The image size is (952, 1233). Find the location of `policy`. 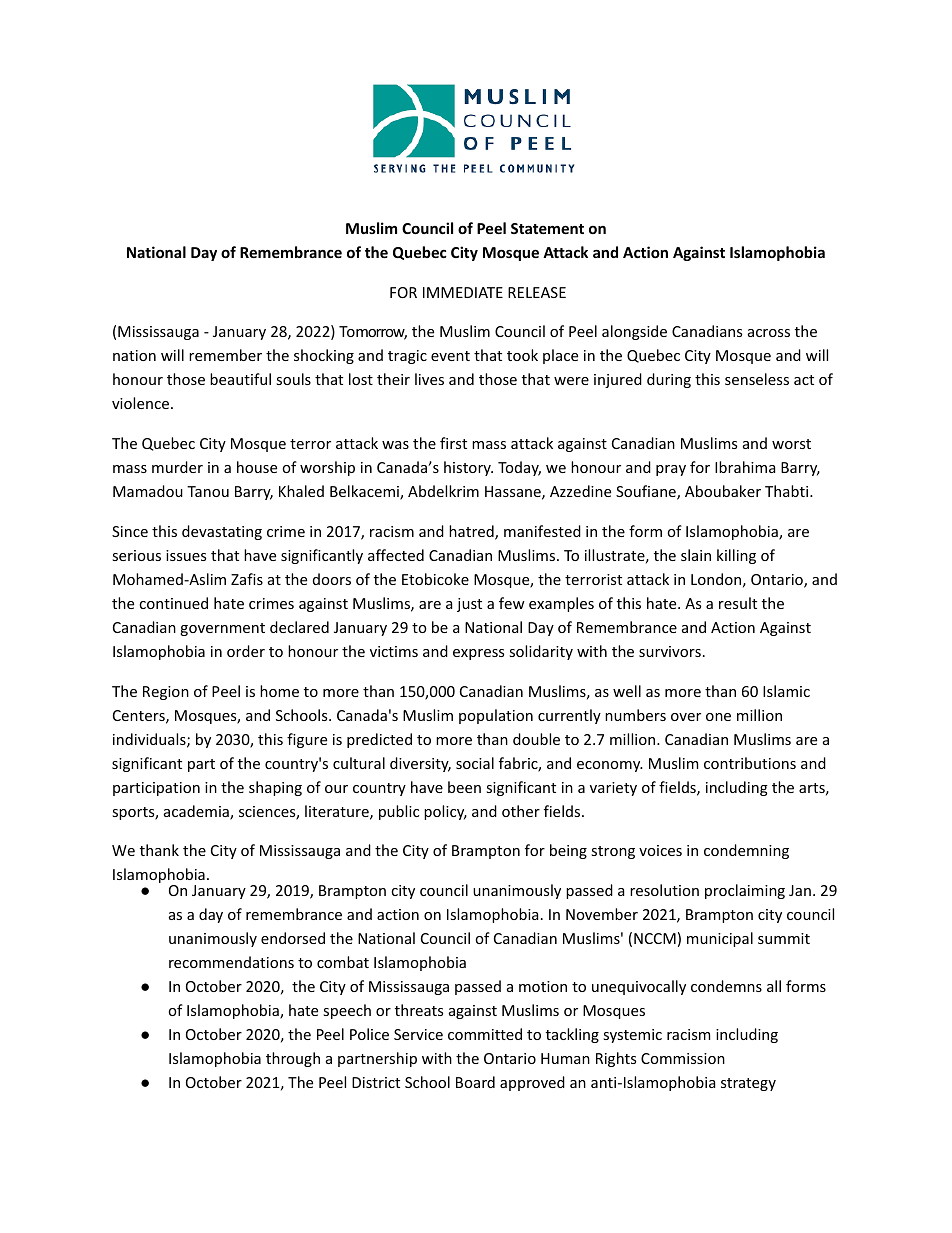

policy is located at coordinates (445, 812).
